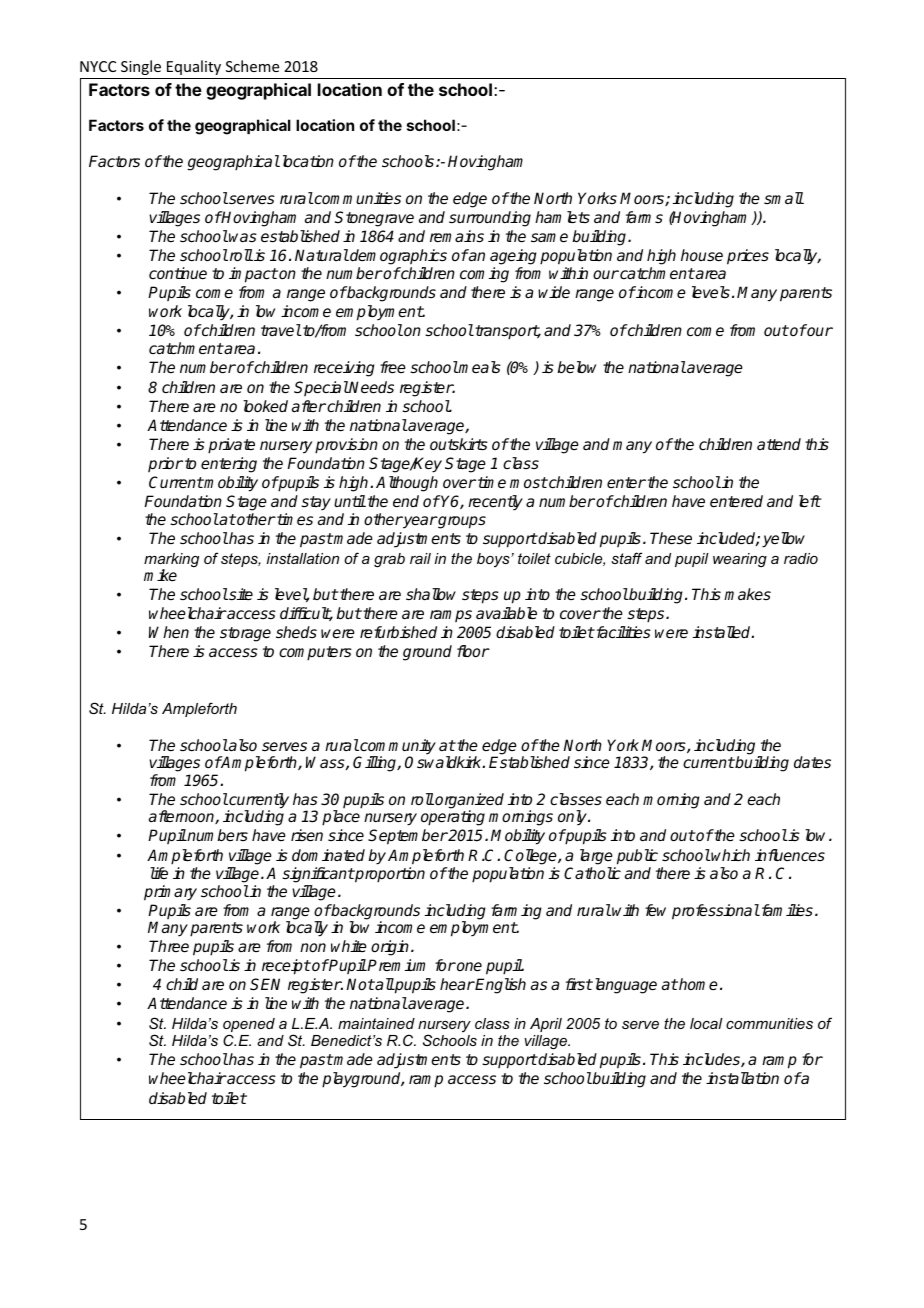 This document has height=1308, width=924. Describe the element at coordinates (194, 67) in the document. I see `Equality` at that location.
